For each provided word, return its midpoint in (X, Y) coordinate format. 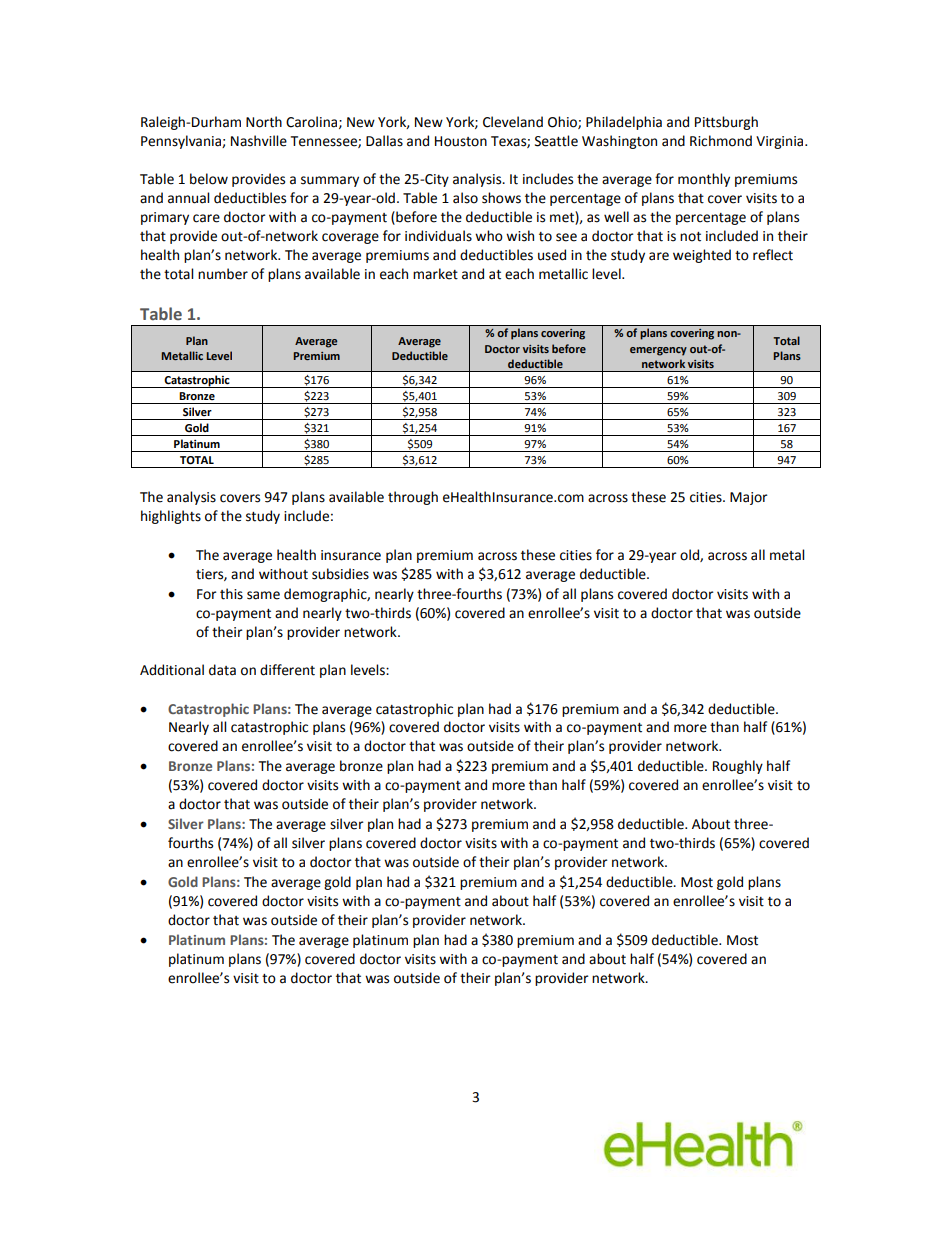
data (222, 670)
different (287, 670)
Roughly (738, 767)
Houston (461, 141)
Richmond (721, 141)
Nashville (259, 141)
